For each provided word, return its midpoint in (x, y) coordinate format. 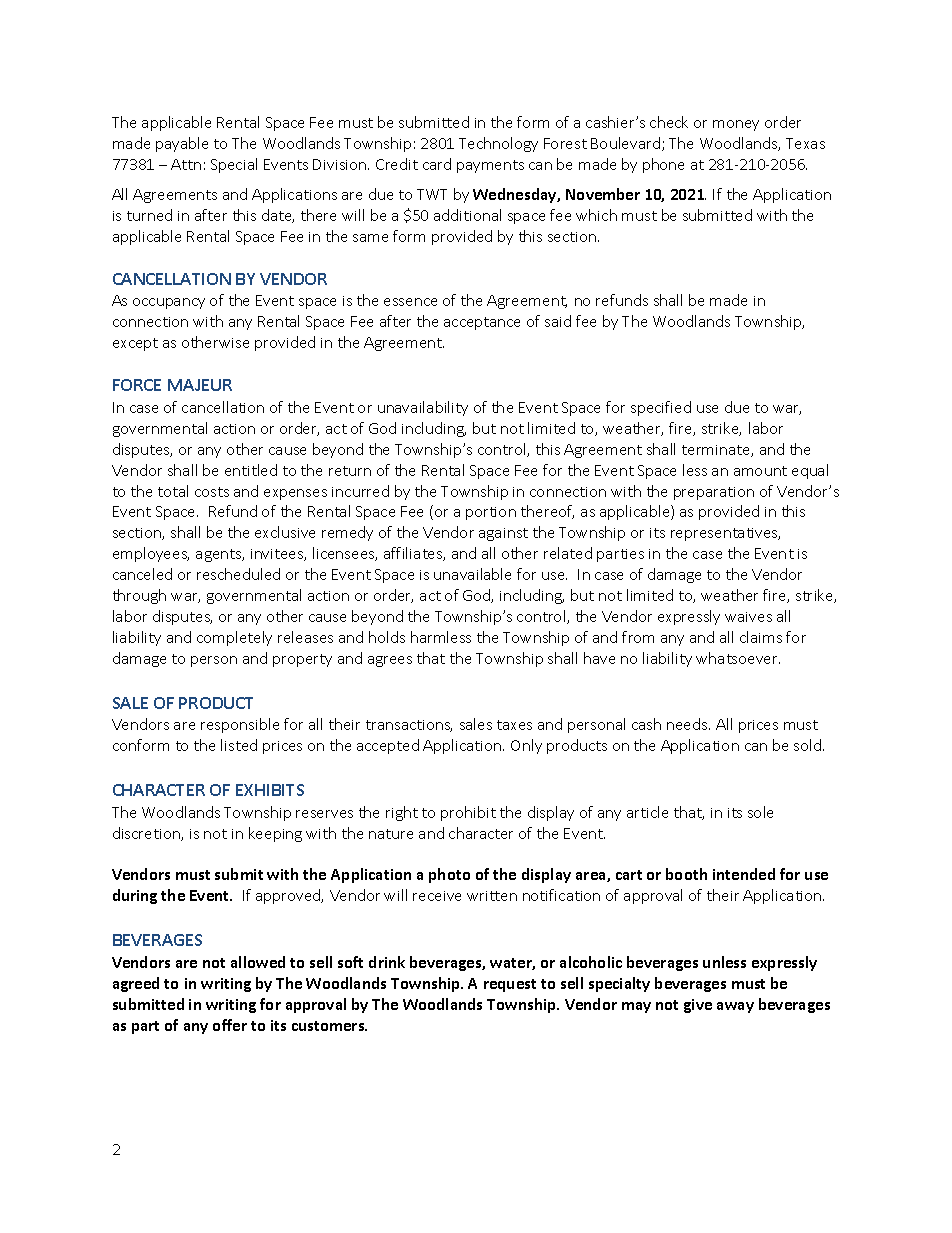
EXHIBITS (270, 790)
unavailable (472, 574)
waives (748, 617)
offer (230, 1025)
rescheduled (238, 574)
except (135, 344)
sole (760, 812)
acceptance (482, 323)
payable (182, 144)
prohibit (468, 813)
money (736, 125)
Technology (498, 144)
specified (661, 408)
